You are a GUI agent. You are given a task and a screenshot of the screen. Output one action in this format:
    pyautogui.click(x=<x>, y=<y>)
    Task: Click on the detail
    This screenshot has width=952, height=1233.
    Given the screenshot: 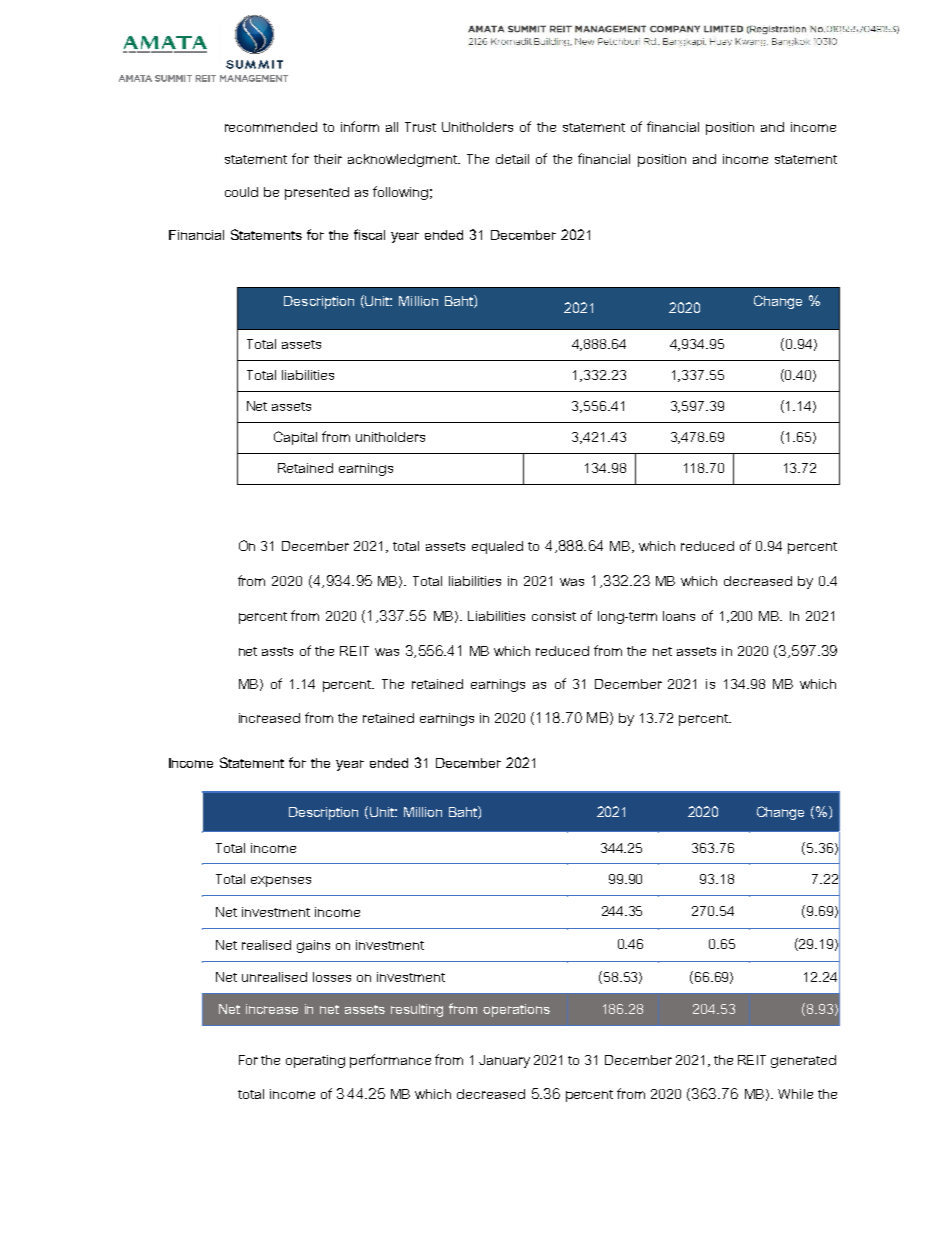 What is the action you would take?
    pyautogui.click(x=512, y=159)
